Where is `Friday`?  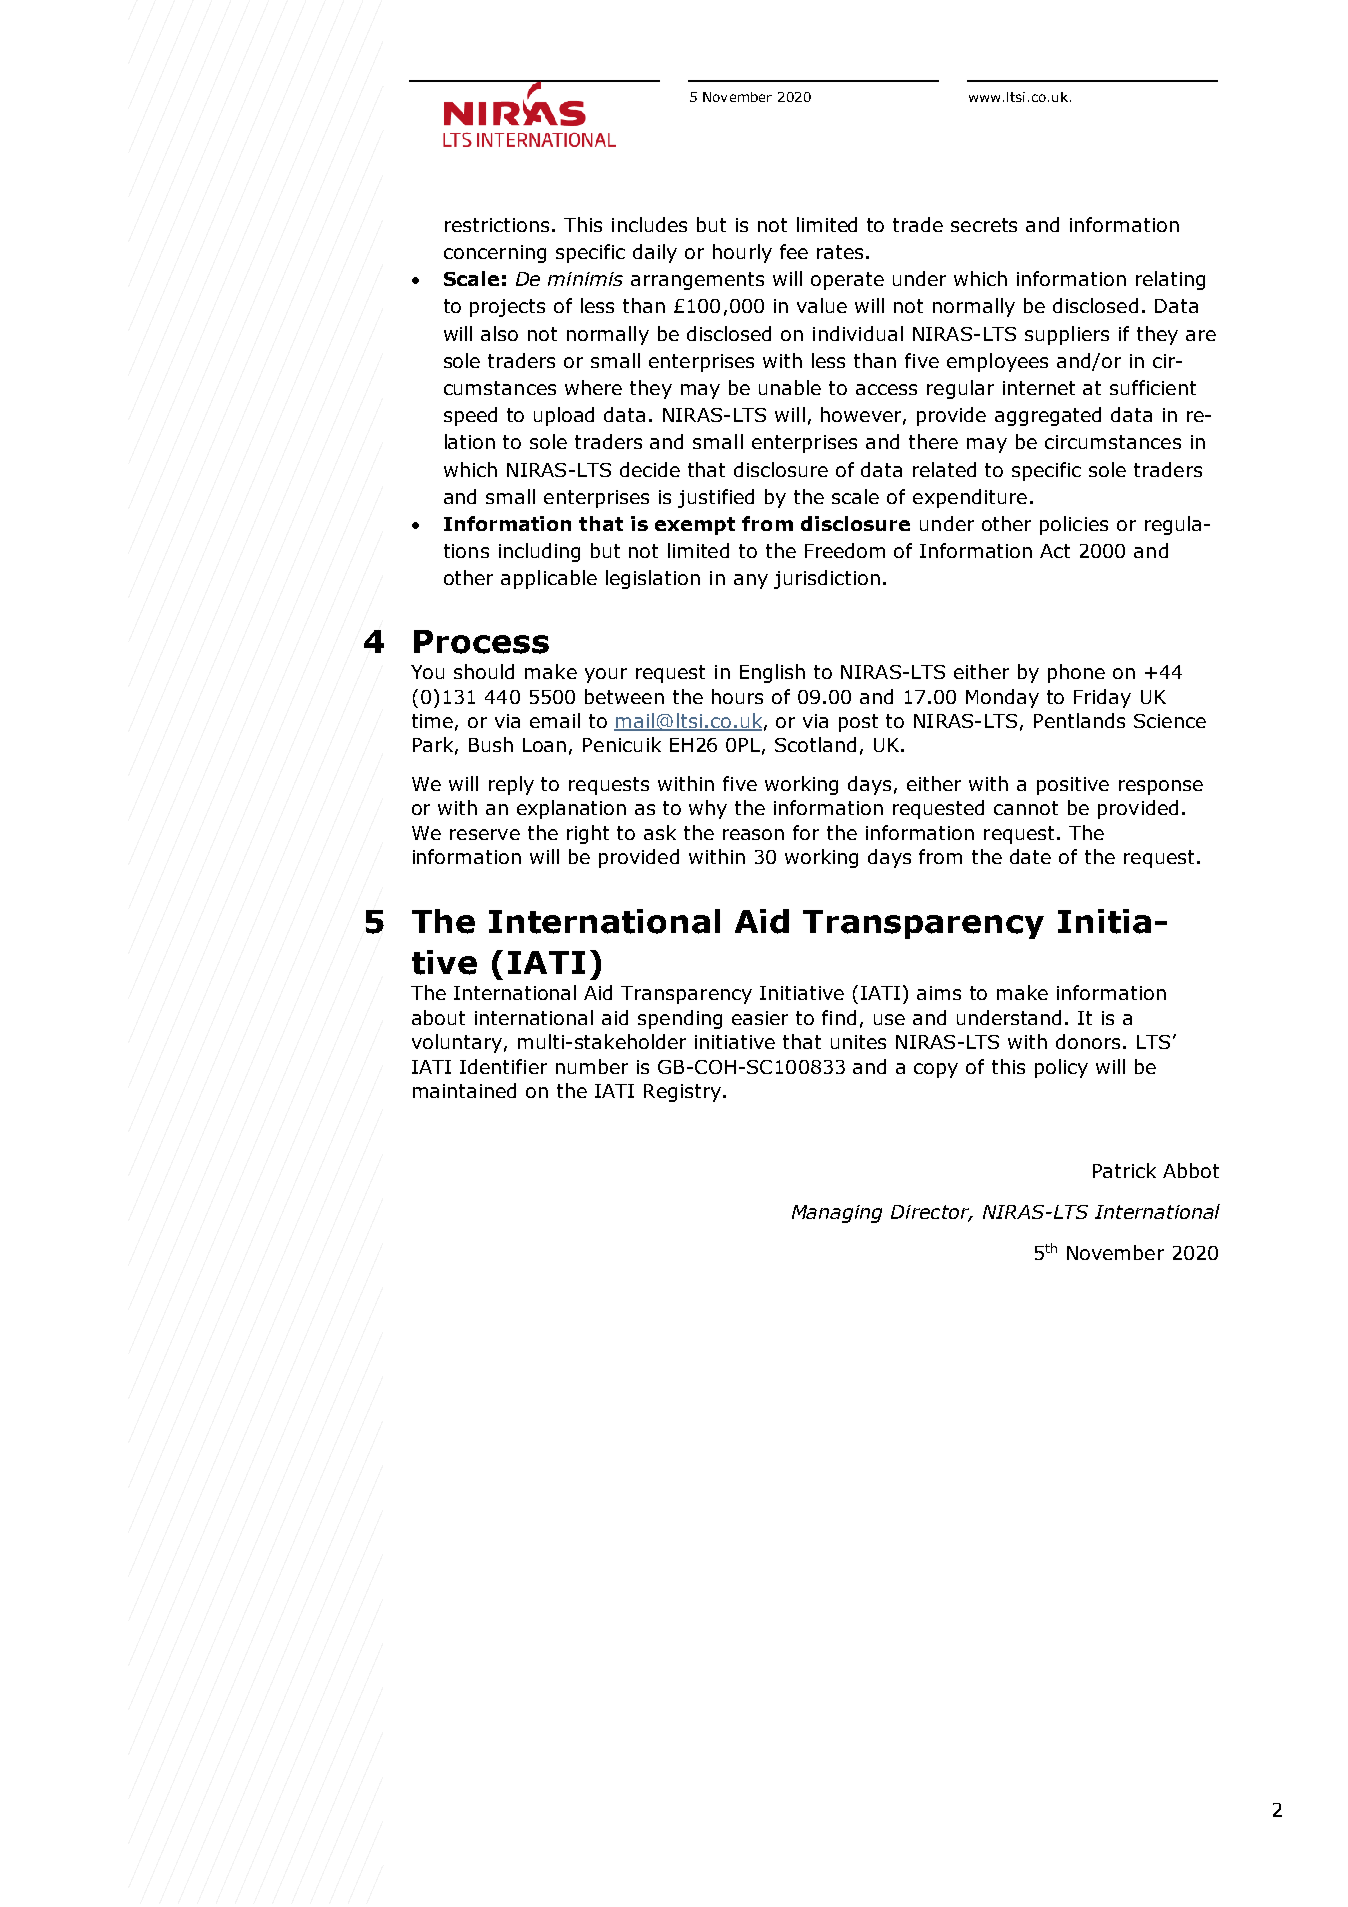
Friday is located at coordinates (1102, 698).
